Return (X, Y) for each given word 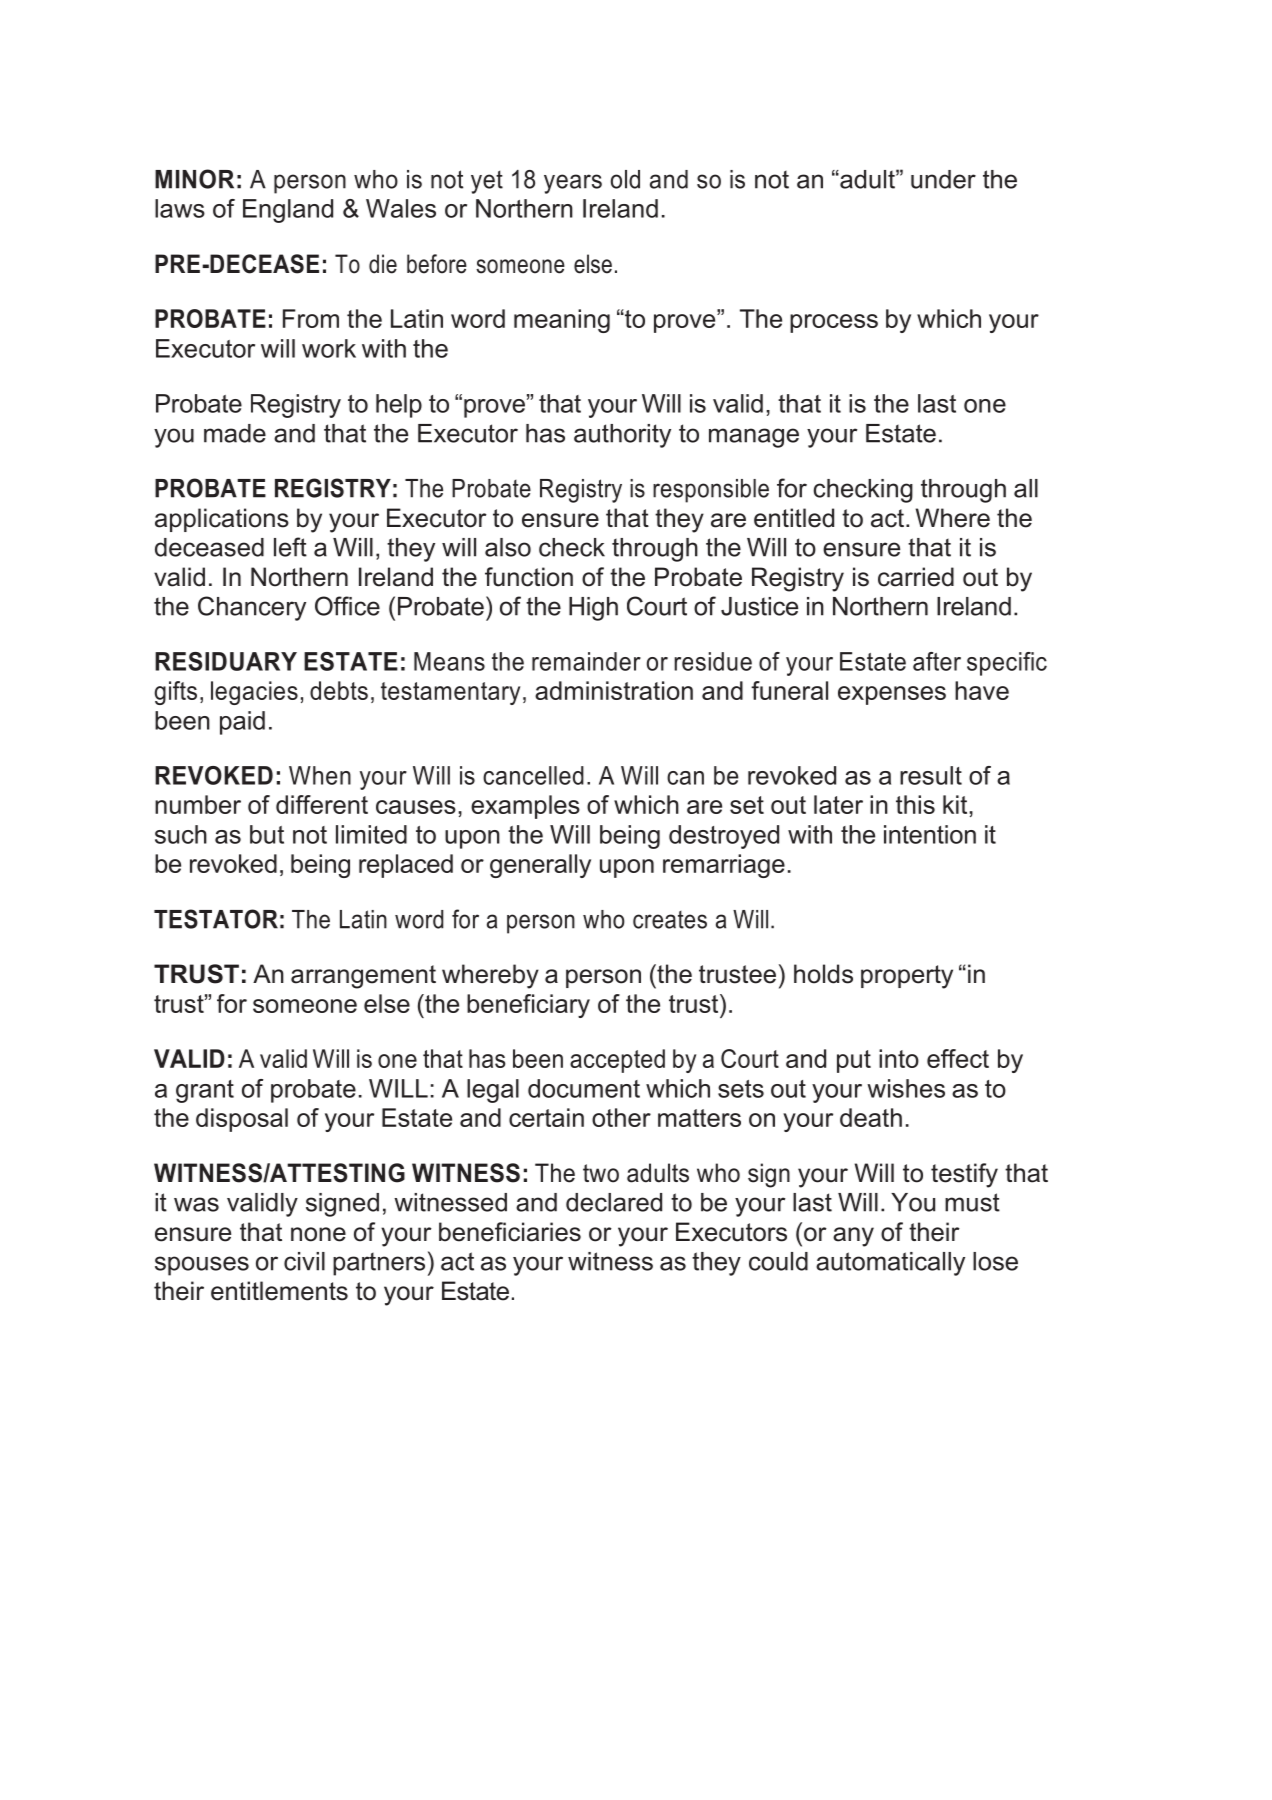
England (288, 211)
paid (242, 723)
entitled (794, 518)
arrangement (363, 977)
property (907, 977)
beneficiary (528, 1006)
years (573, 184)
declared (614, 1202)
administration (614, 690)
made (235, 433)
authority (622, 436)
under (943, 179)
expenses (892, 695)
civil (304, 1261)
